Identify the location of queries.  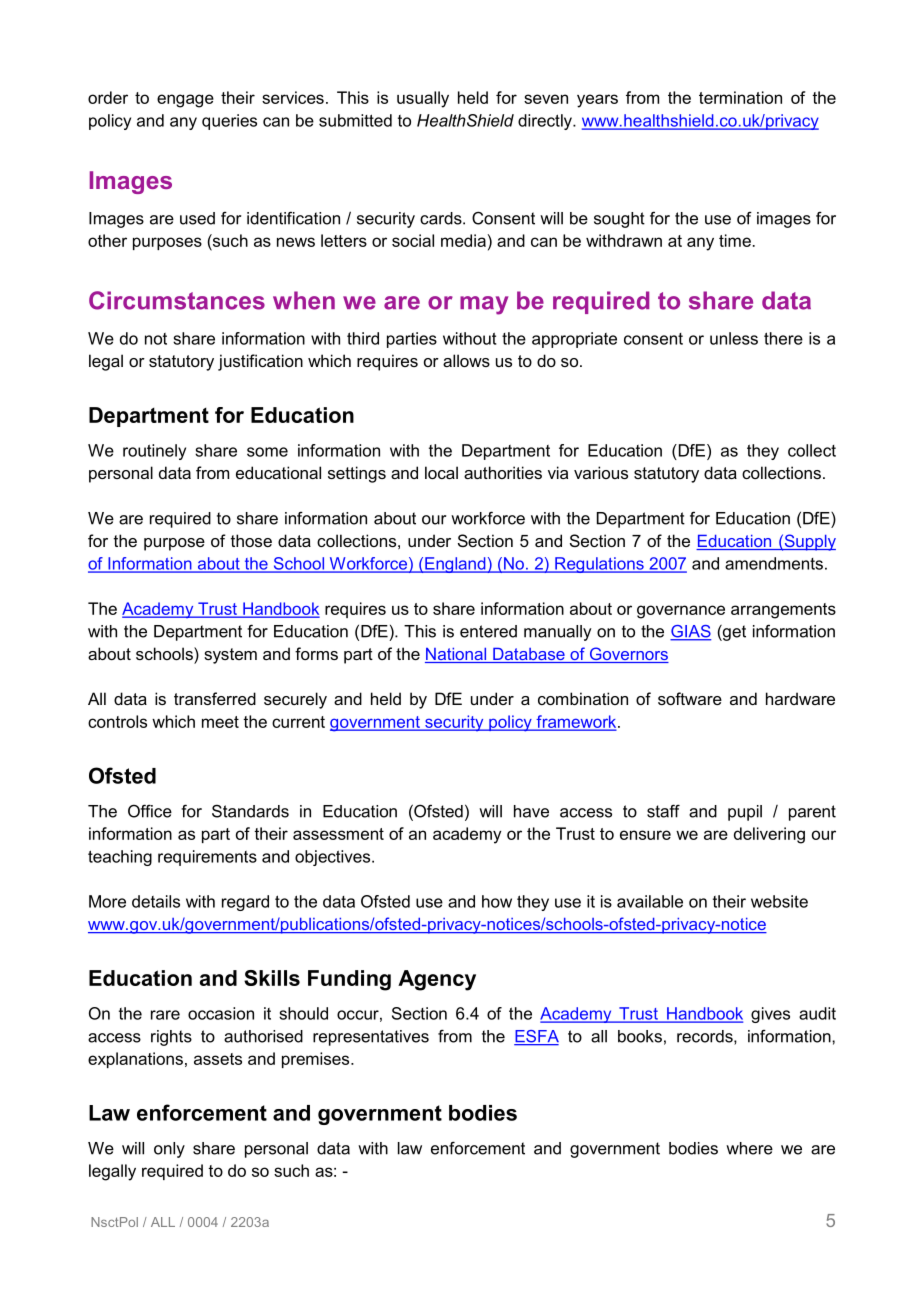
(229, 122).
